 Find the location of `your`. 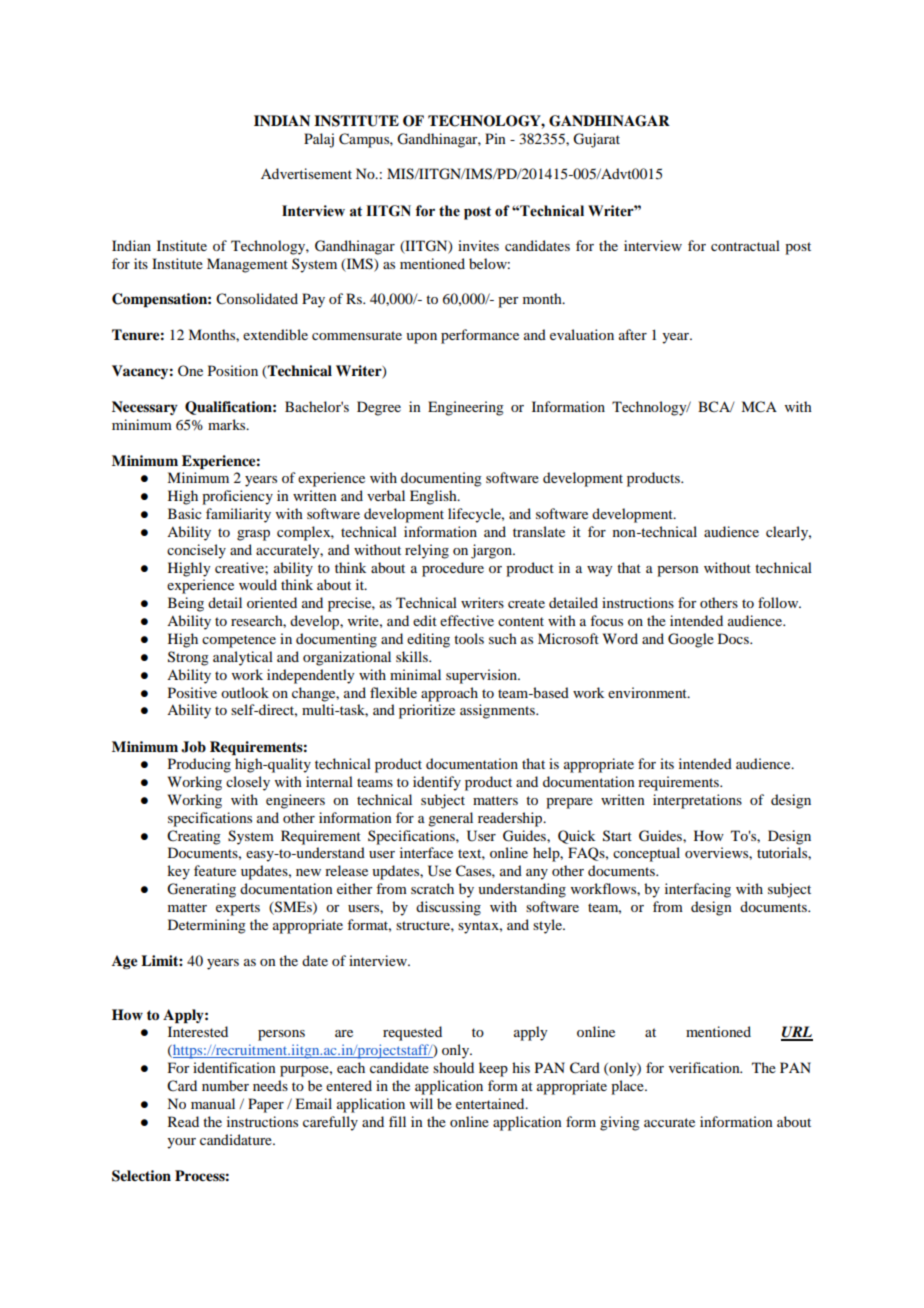

your is located at coordinates (181, 1143).
